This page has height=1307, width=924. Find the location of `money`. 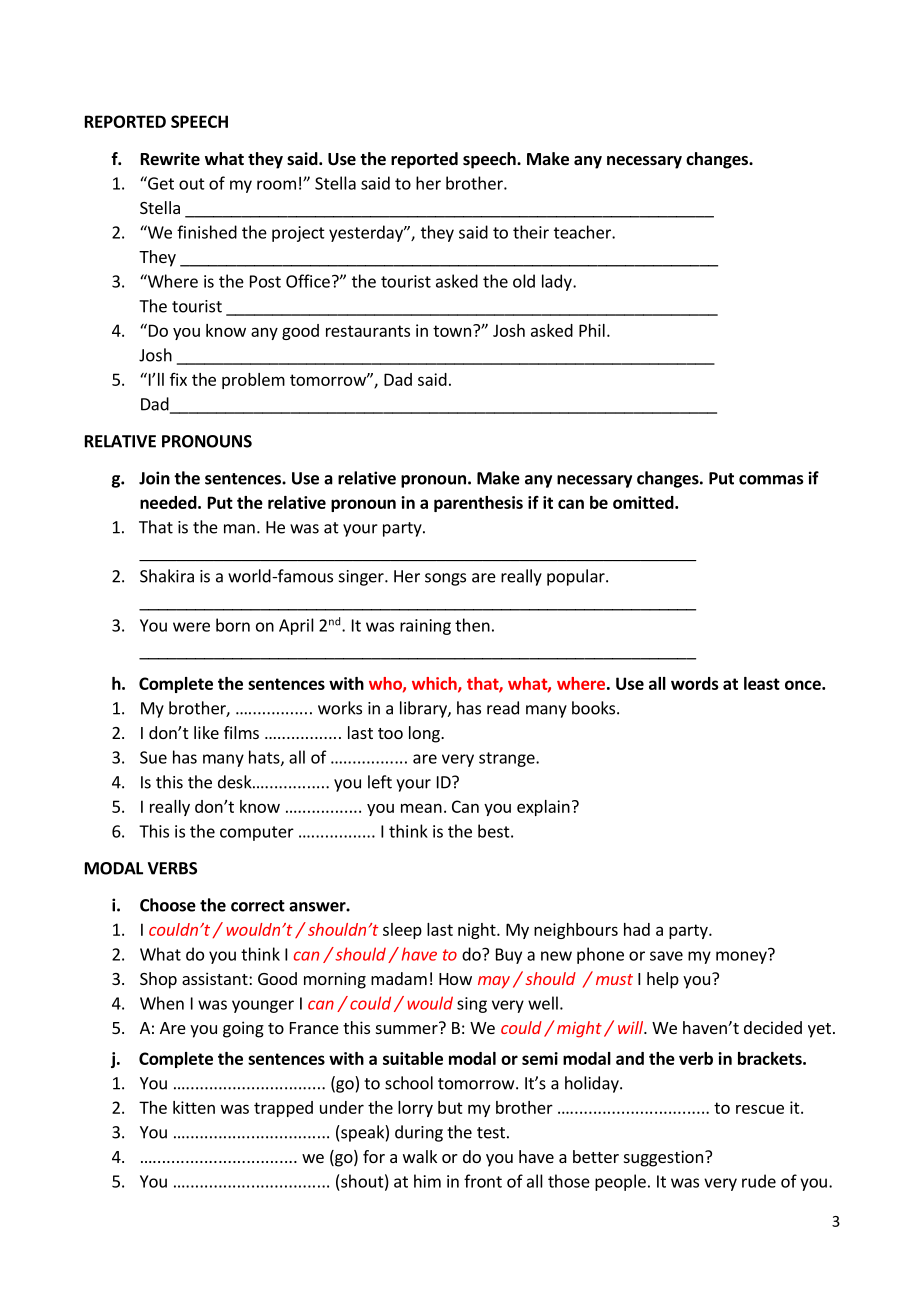

money is located at coordinates (742, 956).
